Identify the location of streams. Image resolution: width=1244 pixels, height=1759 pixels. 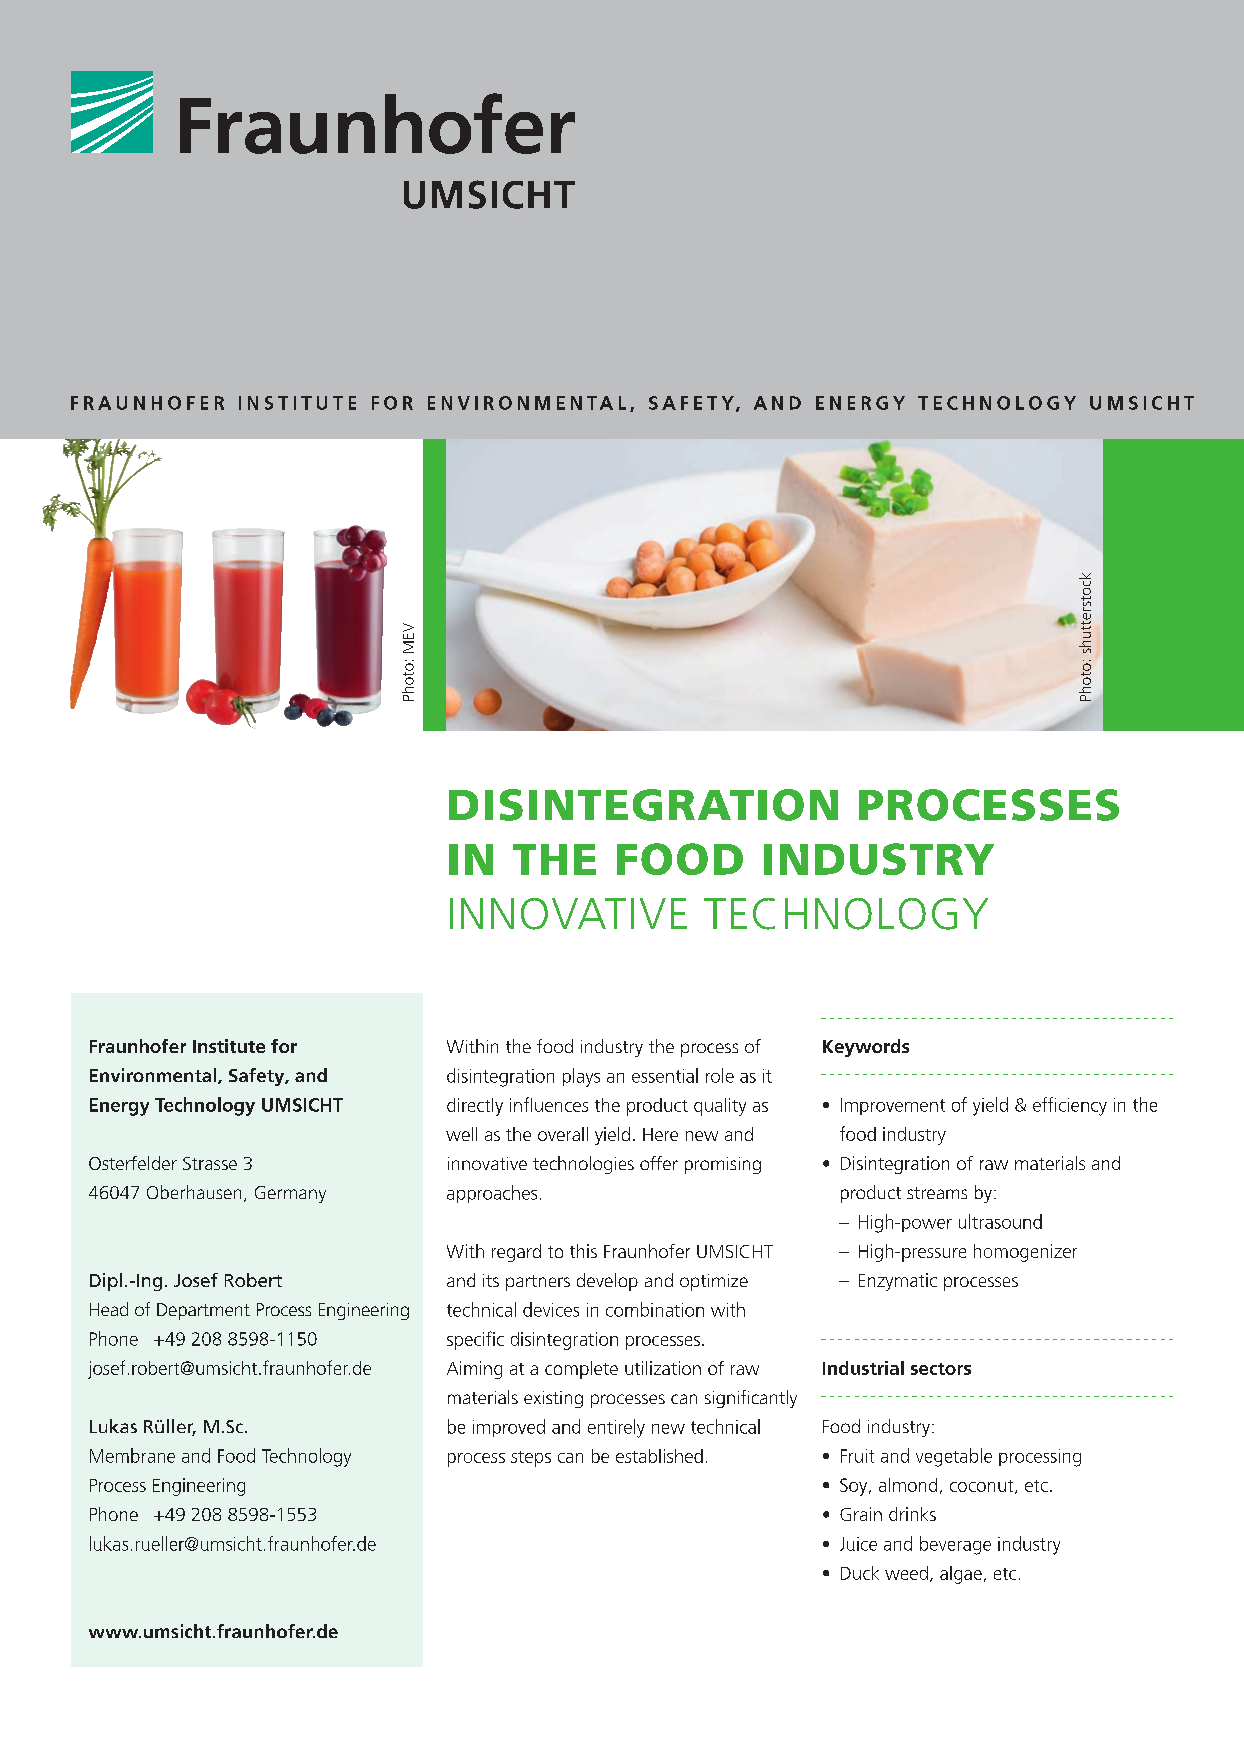
(937, 1193).
